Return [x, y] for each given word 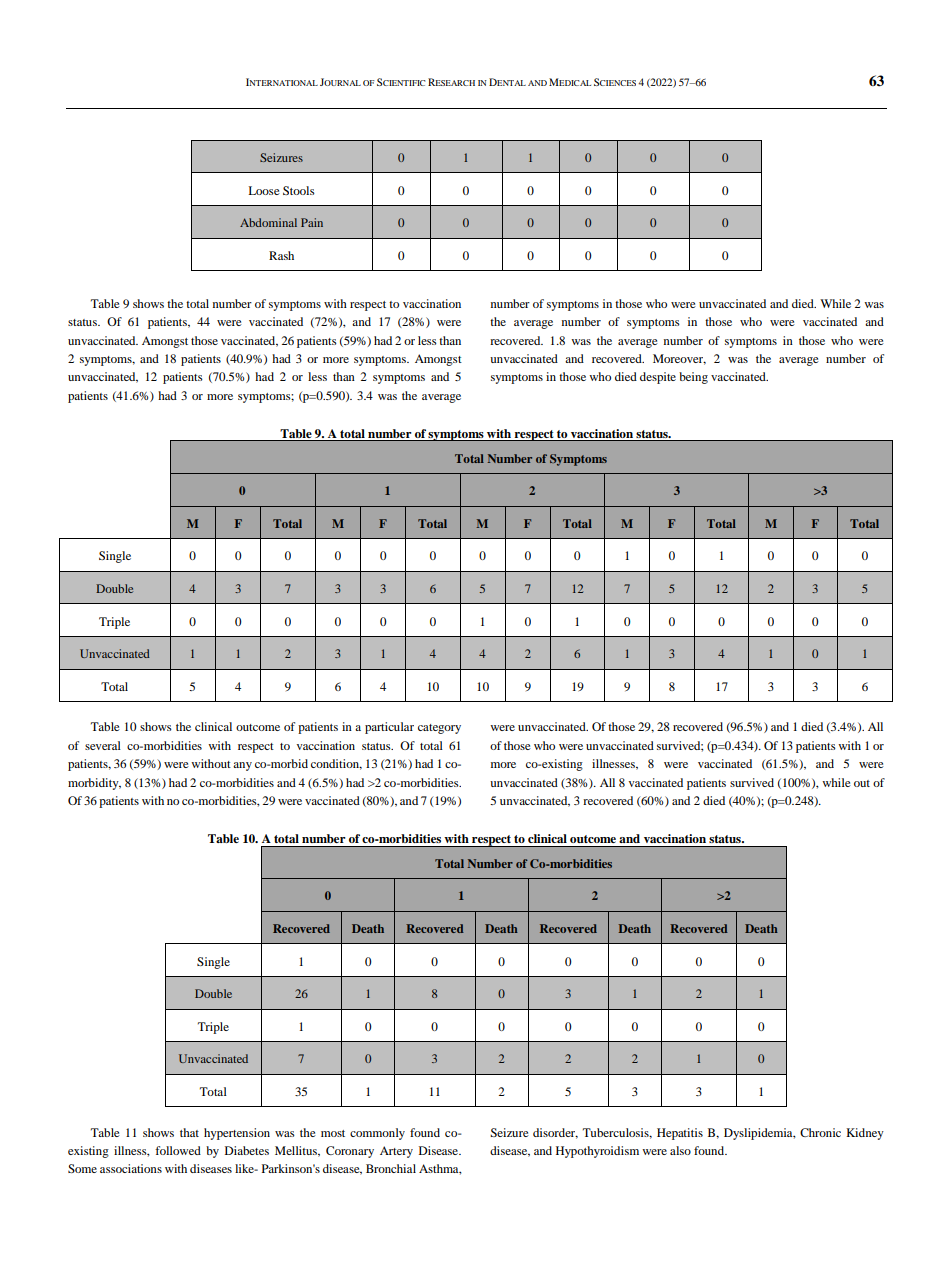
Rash [281, 255]
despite [658, 378]
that [189, 1132]
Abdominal [268, 222]
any [242, 766]
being [693, 378]
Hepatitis [680, 1134]
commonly [377, 1134]
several [103, 745]
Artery [396, 1152]
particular [389, 728]
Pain [312, 222]
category [439, 729]
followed [178, 1150]
